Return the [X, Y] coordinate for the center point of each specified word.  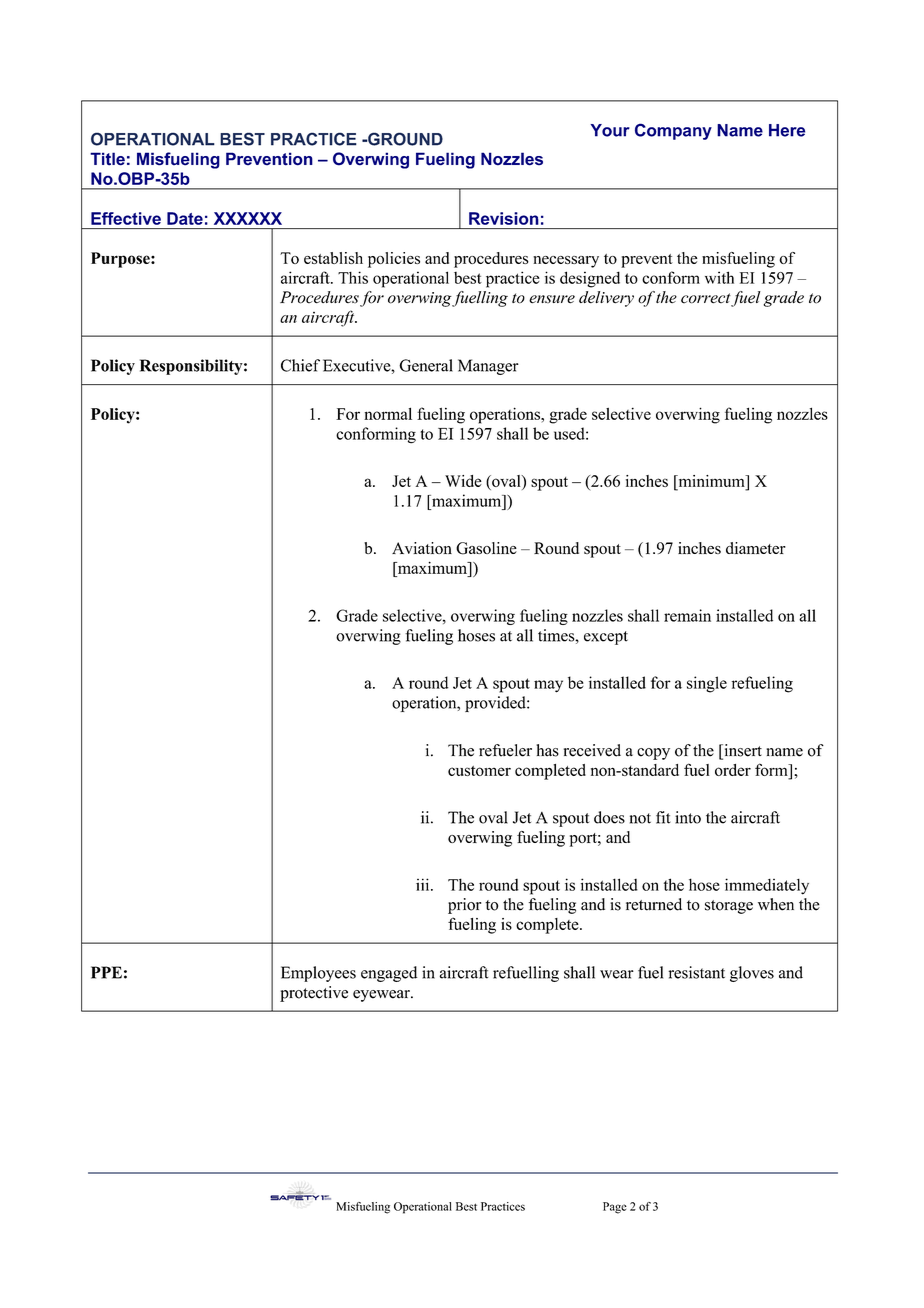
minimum [711, 481]
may [548, 686]
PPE [106, 972]
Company [673, 131]
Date [185, 218]
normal [388, 413]
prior [464, 906]
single [707, 684]
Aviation [422, 548]
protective [314, 994]
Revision [504, 218]
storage [729, 907]
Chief [300, 365]
